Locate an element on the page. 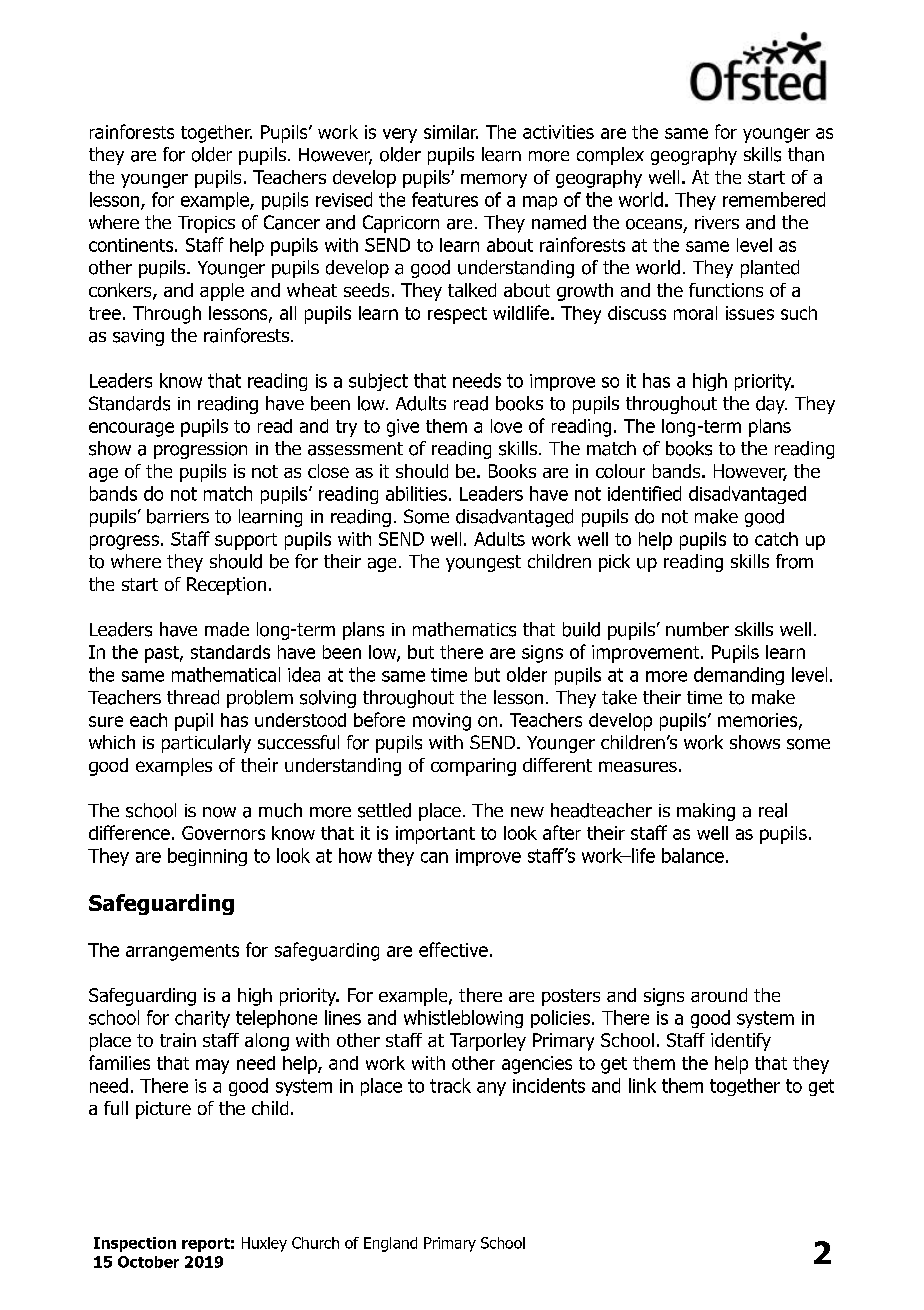 Image resolution: width=924 pixels, height=1310 pixels. link is located at coordinates (642, 1085).
